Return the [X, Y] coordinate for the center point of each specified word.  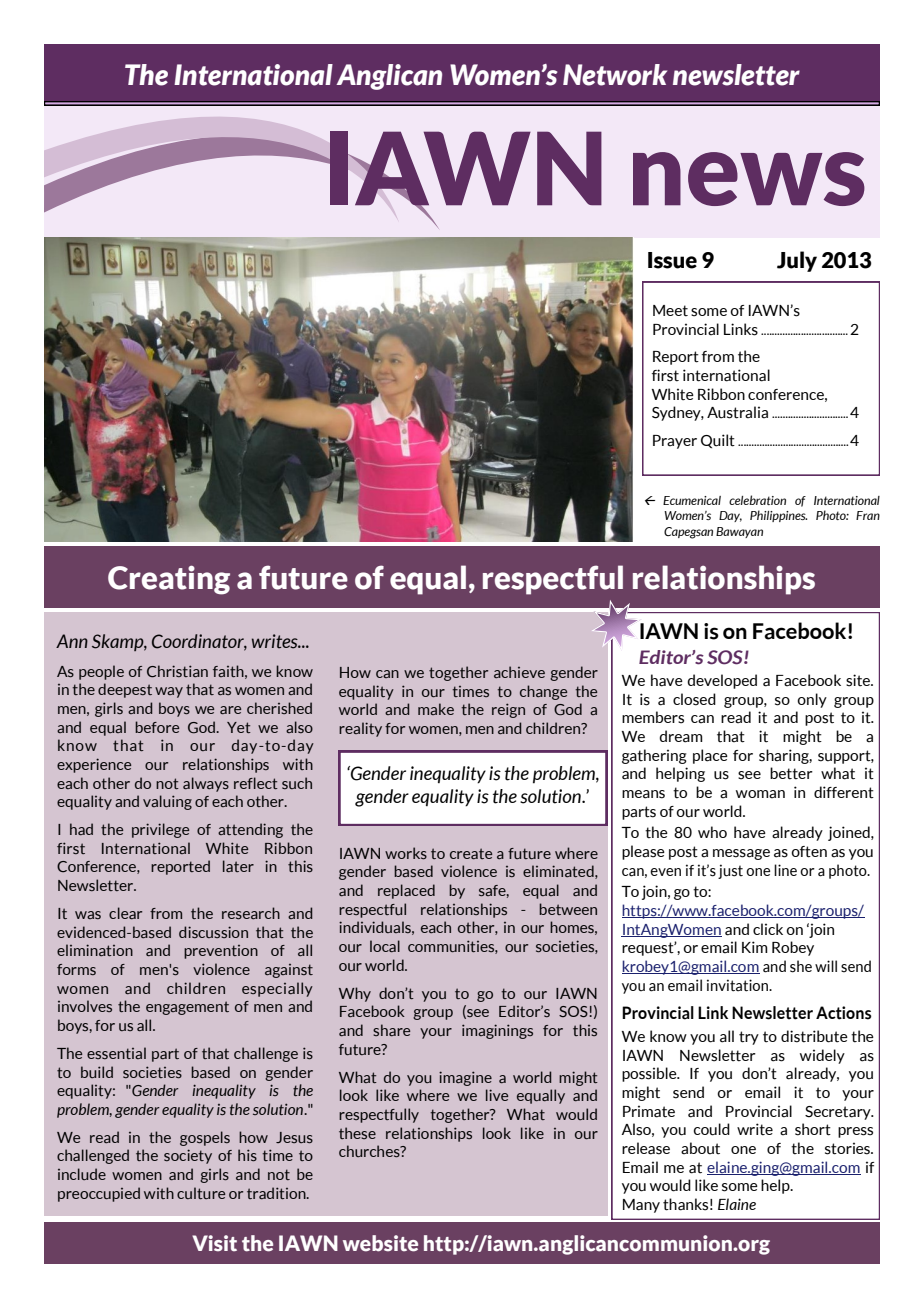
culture [201, 1193]
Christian [177, 671]
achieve [519, 672]
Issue [672, 260]
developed [722, 681]
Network [615, 75]
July [797, 261]
